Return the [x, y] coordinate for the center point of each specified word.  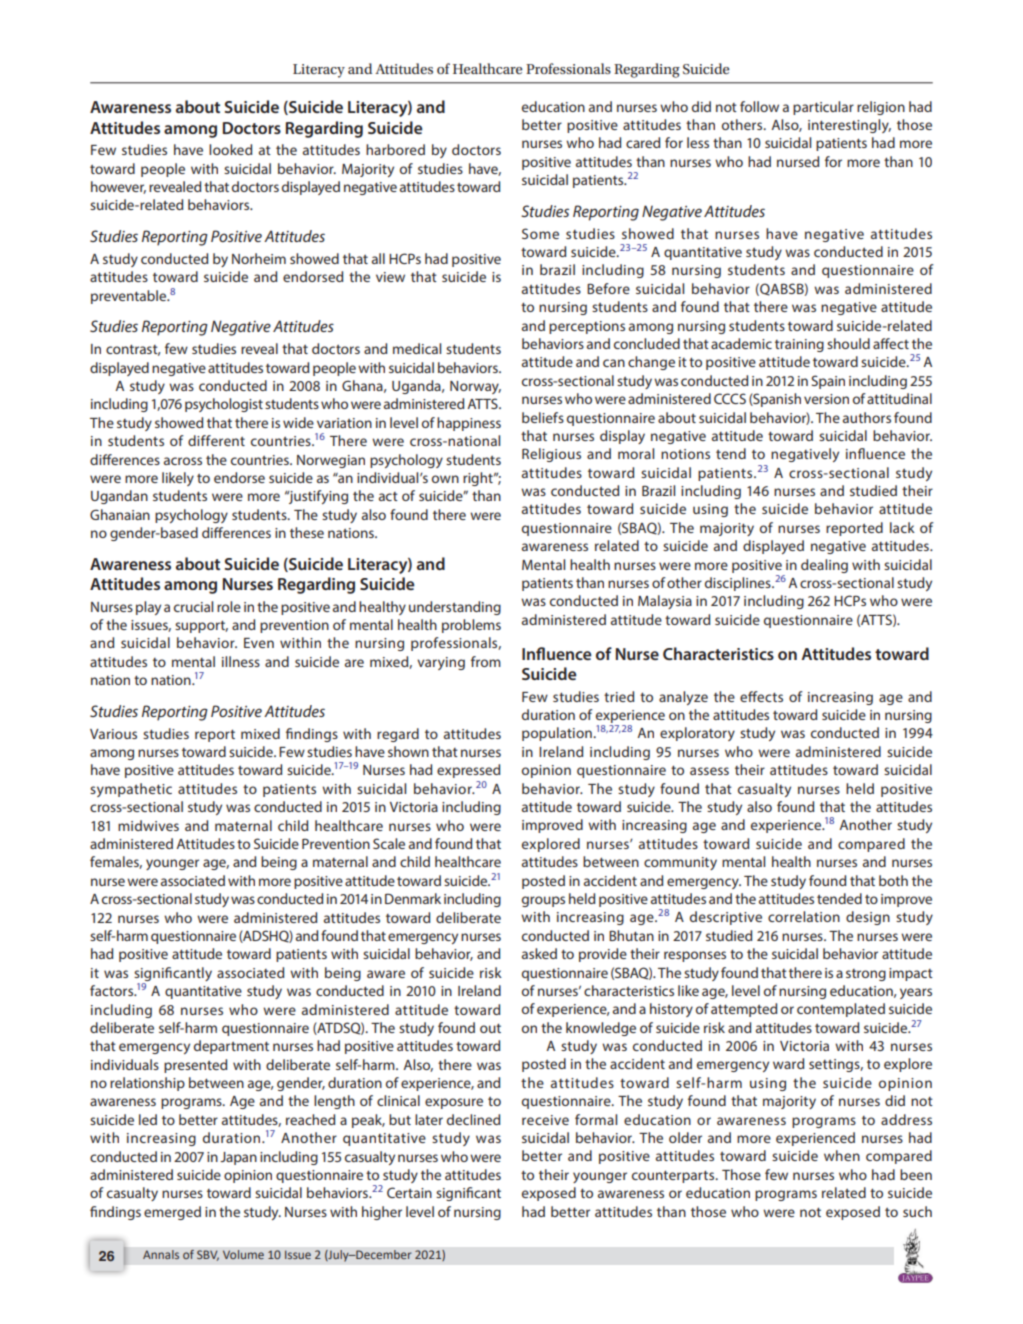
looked [230, 149]
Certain [409, 1192]
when [842, 1155]
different [216, 440]
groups [543, 901]
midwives [148, 825]
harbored [395, 149]
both [893, 880]
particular [823, 108]
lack [902, 527]
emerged [172, 1213]
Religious [551, 455]
